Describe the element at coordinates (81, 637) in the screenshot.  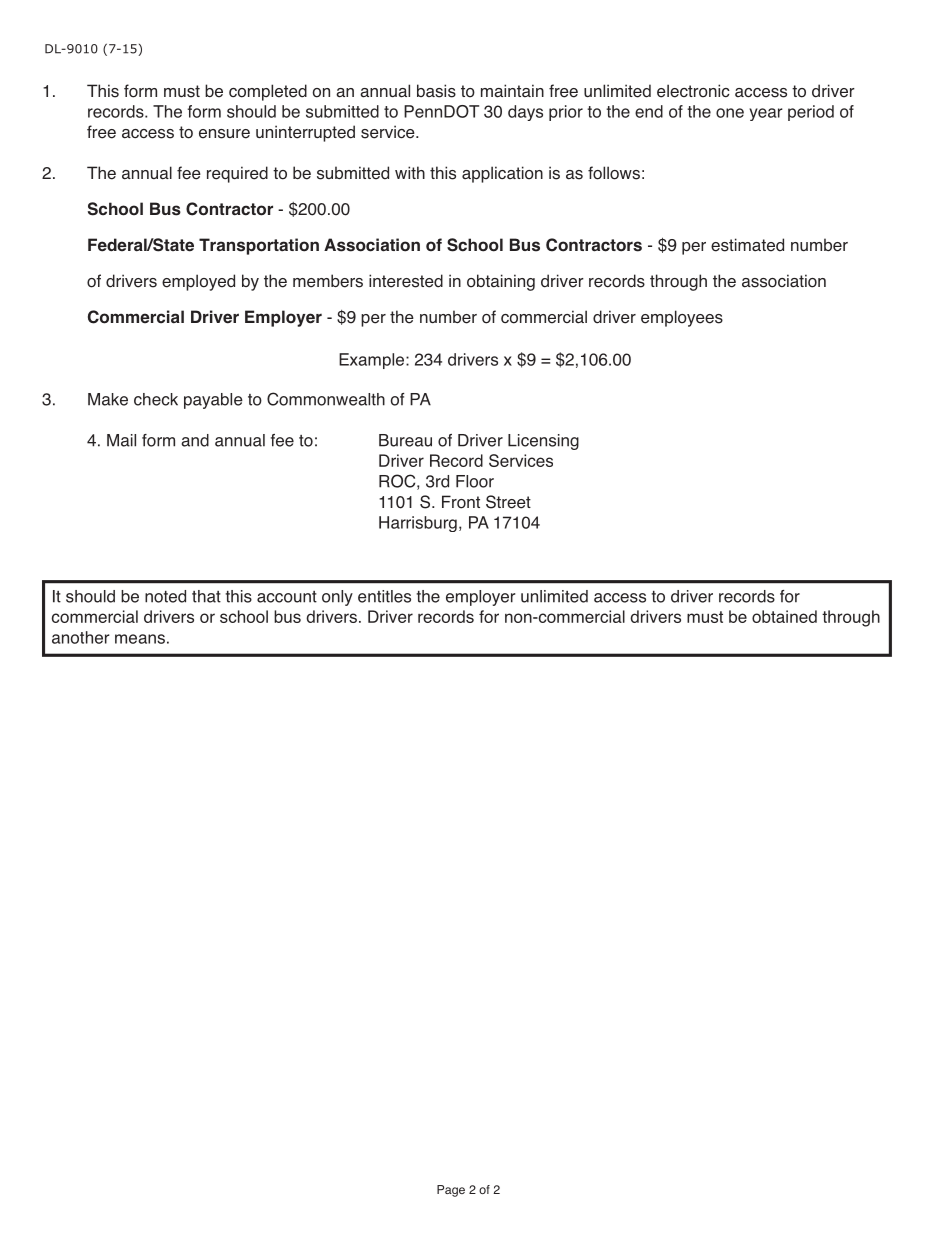
I see `another` at that location.
